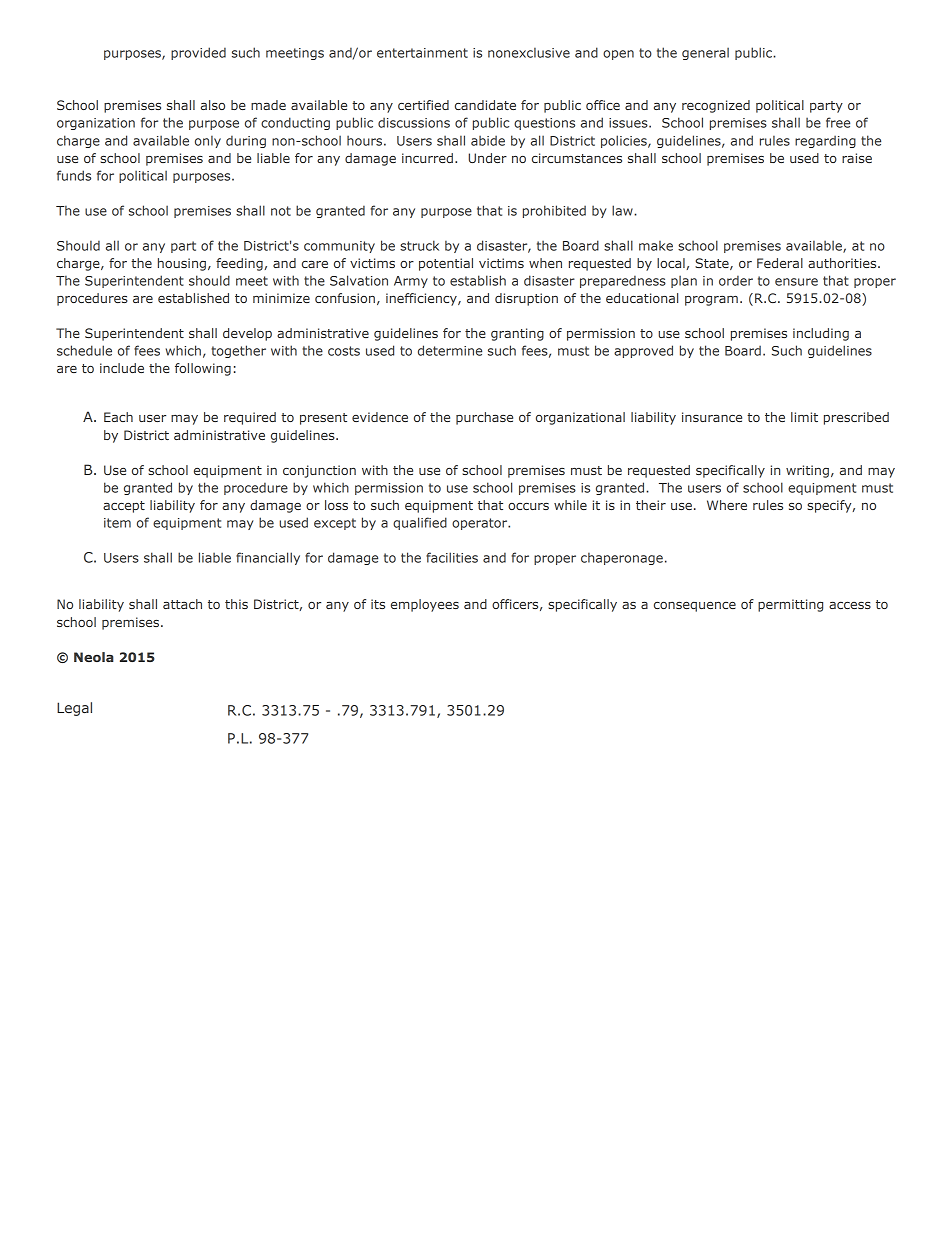  Describe the element at coordinates (182, 264) in the screenshot. I see `housing` at that location.
